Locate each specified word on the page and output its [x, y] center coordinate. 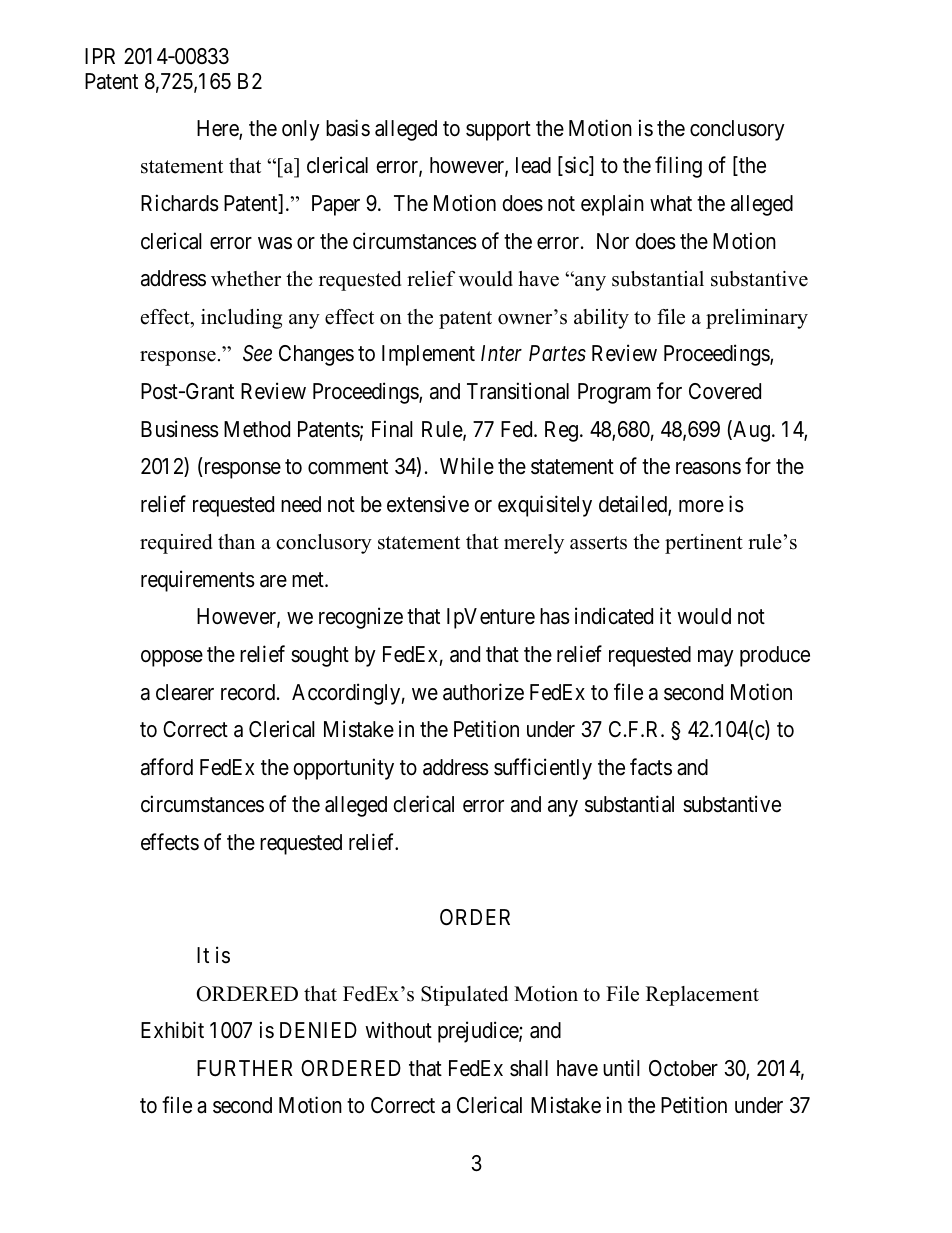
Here [218, 129]
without [398, 1030]
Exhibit [172, 1030]
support [498, 131]
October [683, 1068]
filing [678, 167]
